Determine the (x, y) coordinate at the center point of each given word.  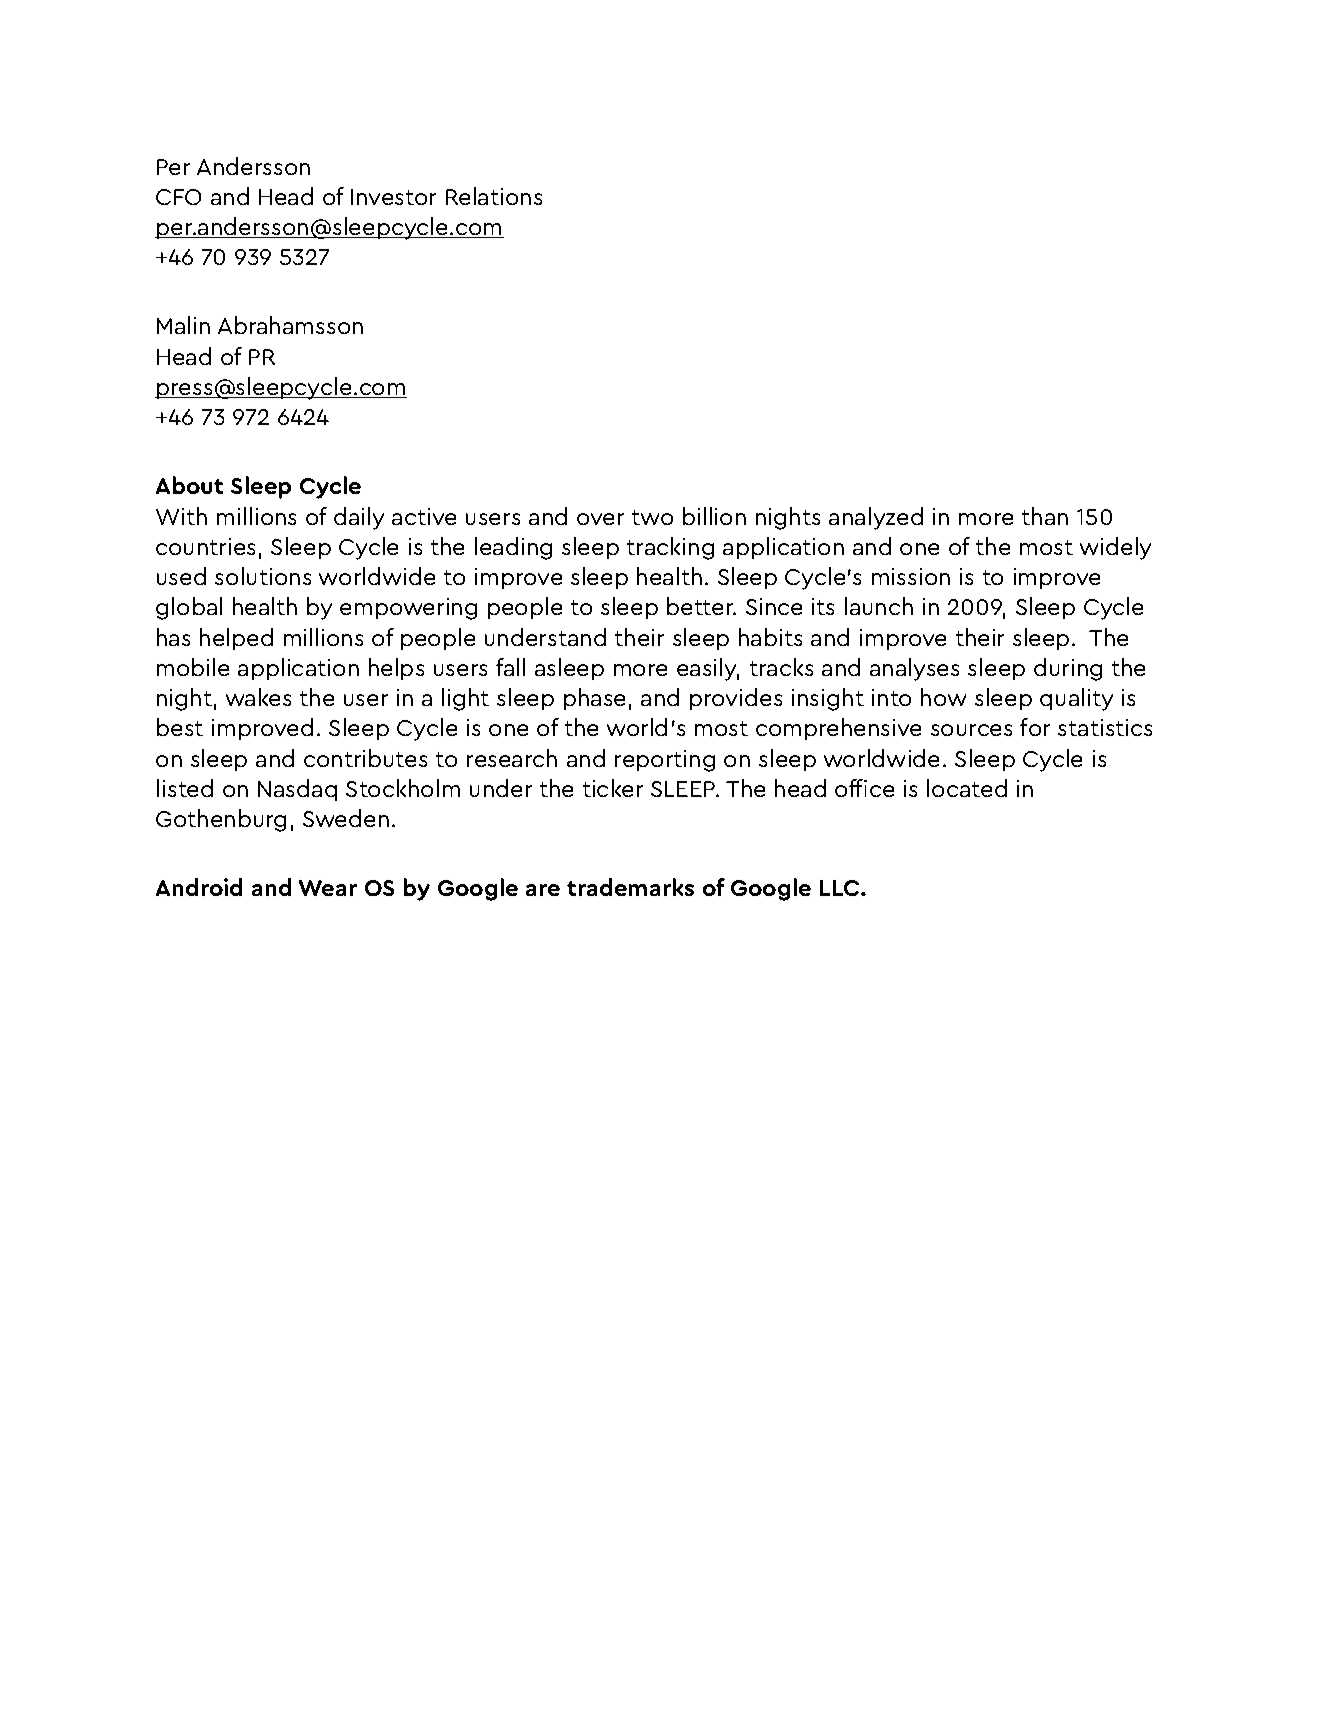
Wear (328, 888)
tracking (670, 548)
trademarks (630, 887)
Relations (494, 196)
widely (1115, 548)
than (1045, 516)
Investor (393, 197)
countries (205, 546)
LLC (841, 888)
